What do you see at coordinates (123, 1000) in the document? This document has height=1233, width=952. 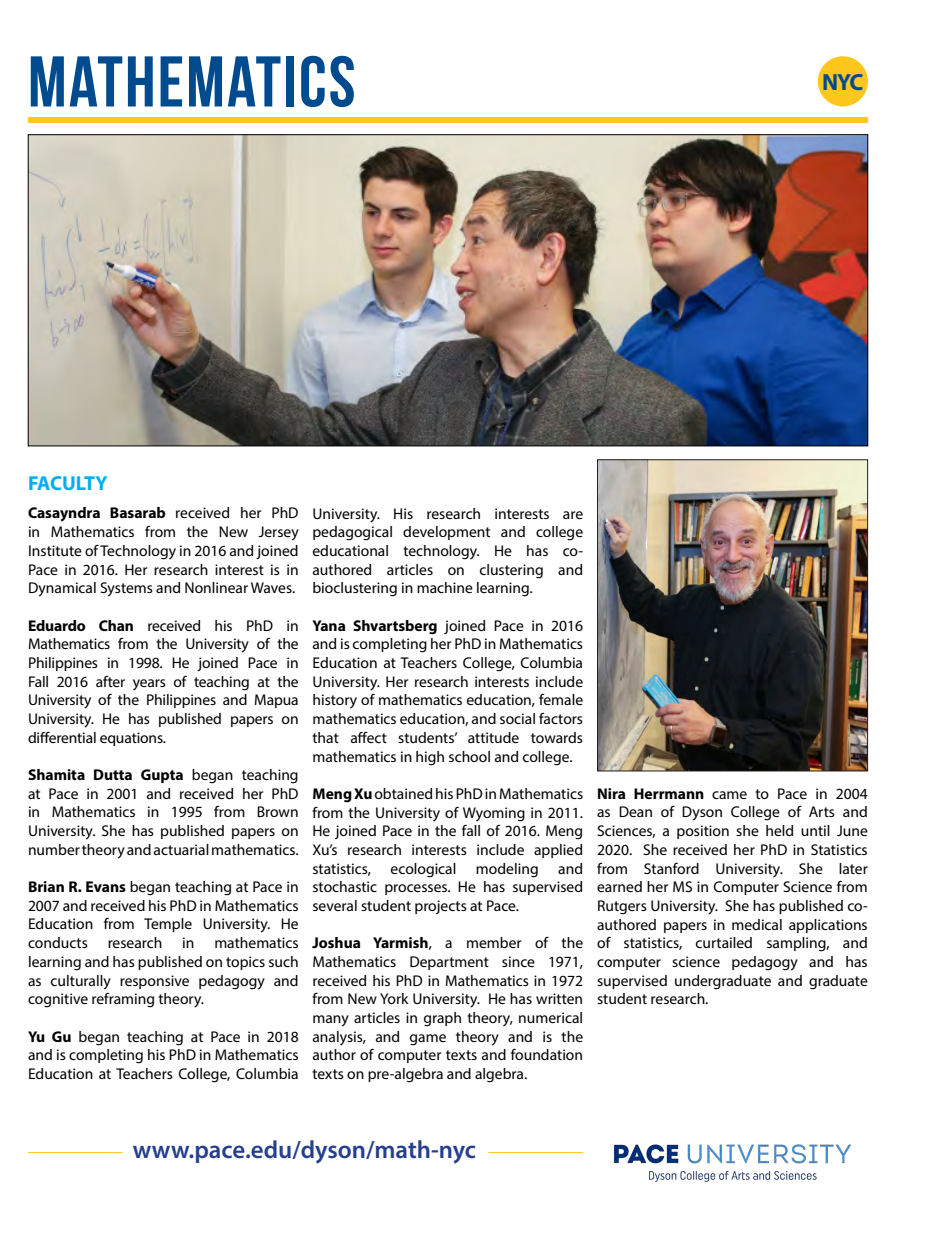 I see `reframing` at bounding box center [123, 1000].
